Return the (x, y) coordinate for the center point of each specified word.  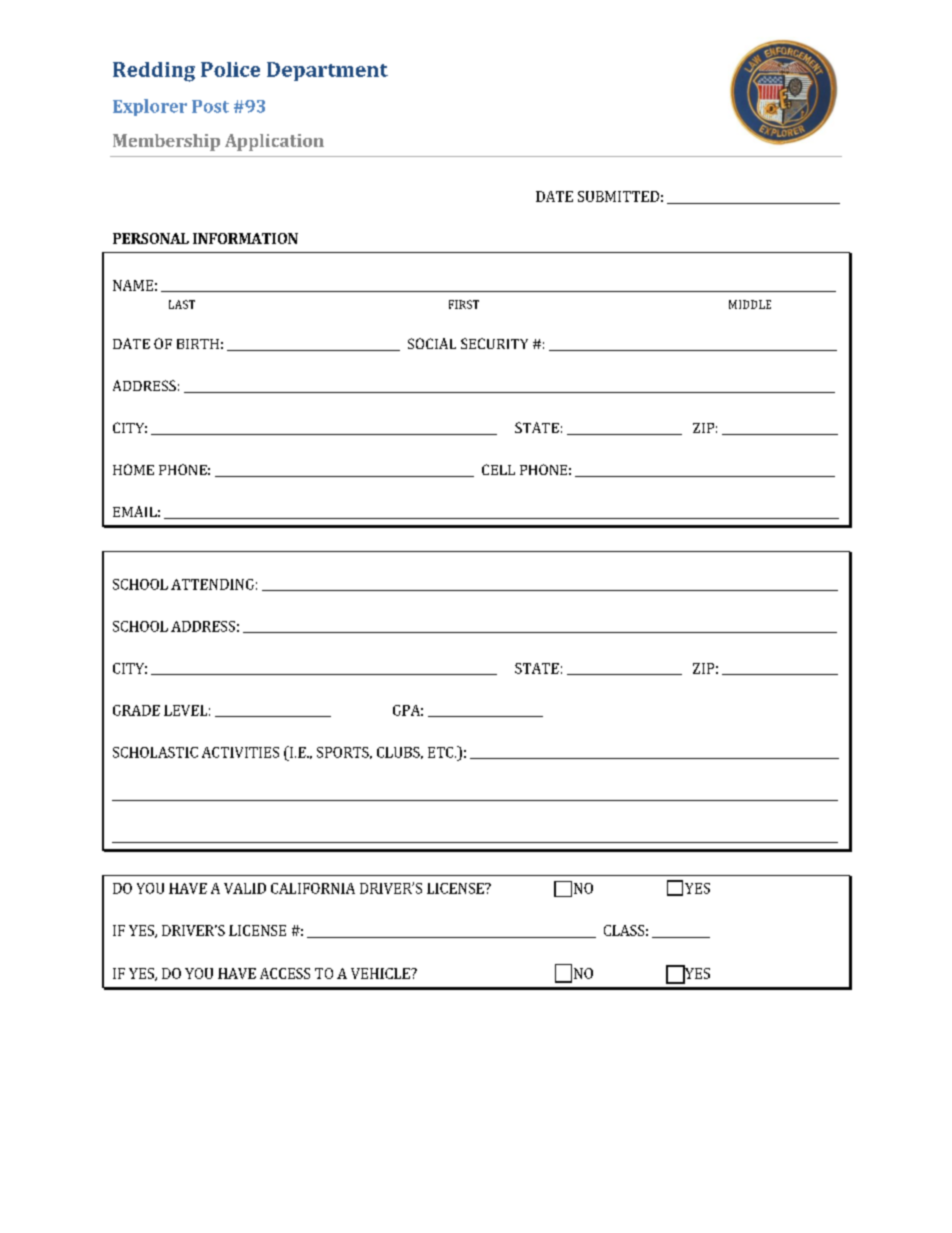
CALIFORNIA (313, 888)
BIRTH (198, 344)
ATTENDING (212, 584)
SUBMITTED (618, 196)
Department (327, 71)
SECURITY (494, 343)
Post (210, 106)
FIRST (464, 304)
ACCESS (285, 973)
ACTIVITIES (240, 752)
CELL (498, 469)
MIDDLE (750, 304)
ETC (440, 752)
